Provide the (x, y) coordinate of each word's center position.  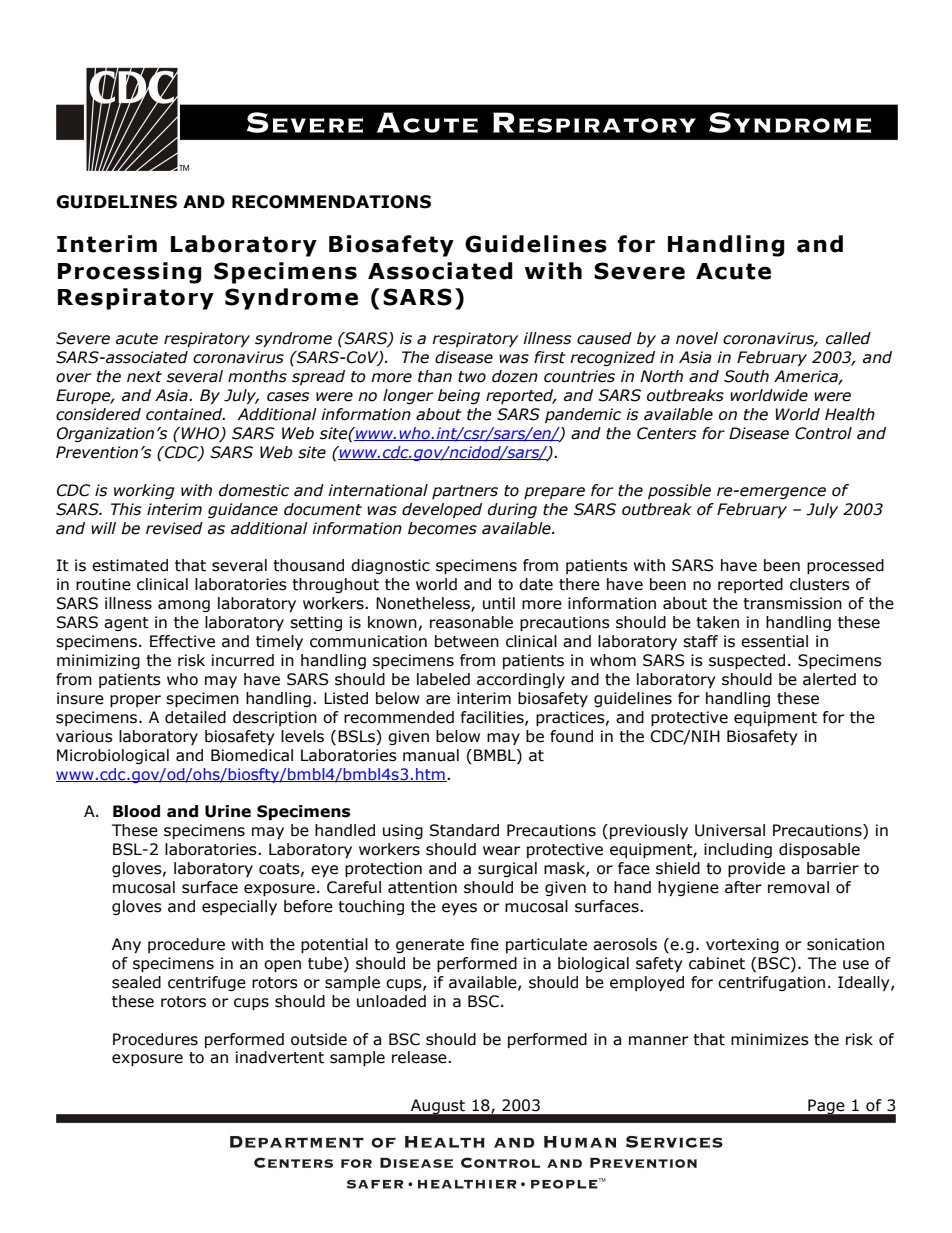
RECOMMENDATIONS (331, 202)
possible (679, 491)
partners (465, 492)
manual (431, 755)
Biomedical (252, 755)
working (144, 491)
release (420, 1057)
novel (697, 338)
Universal (730, 830)
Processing (130, 273)
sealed (136, 982)
